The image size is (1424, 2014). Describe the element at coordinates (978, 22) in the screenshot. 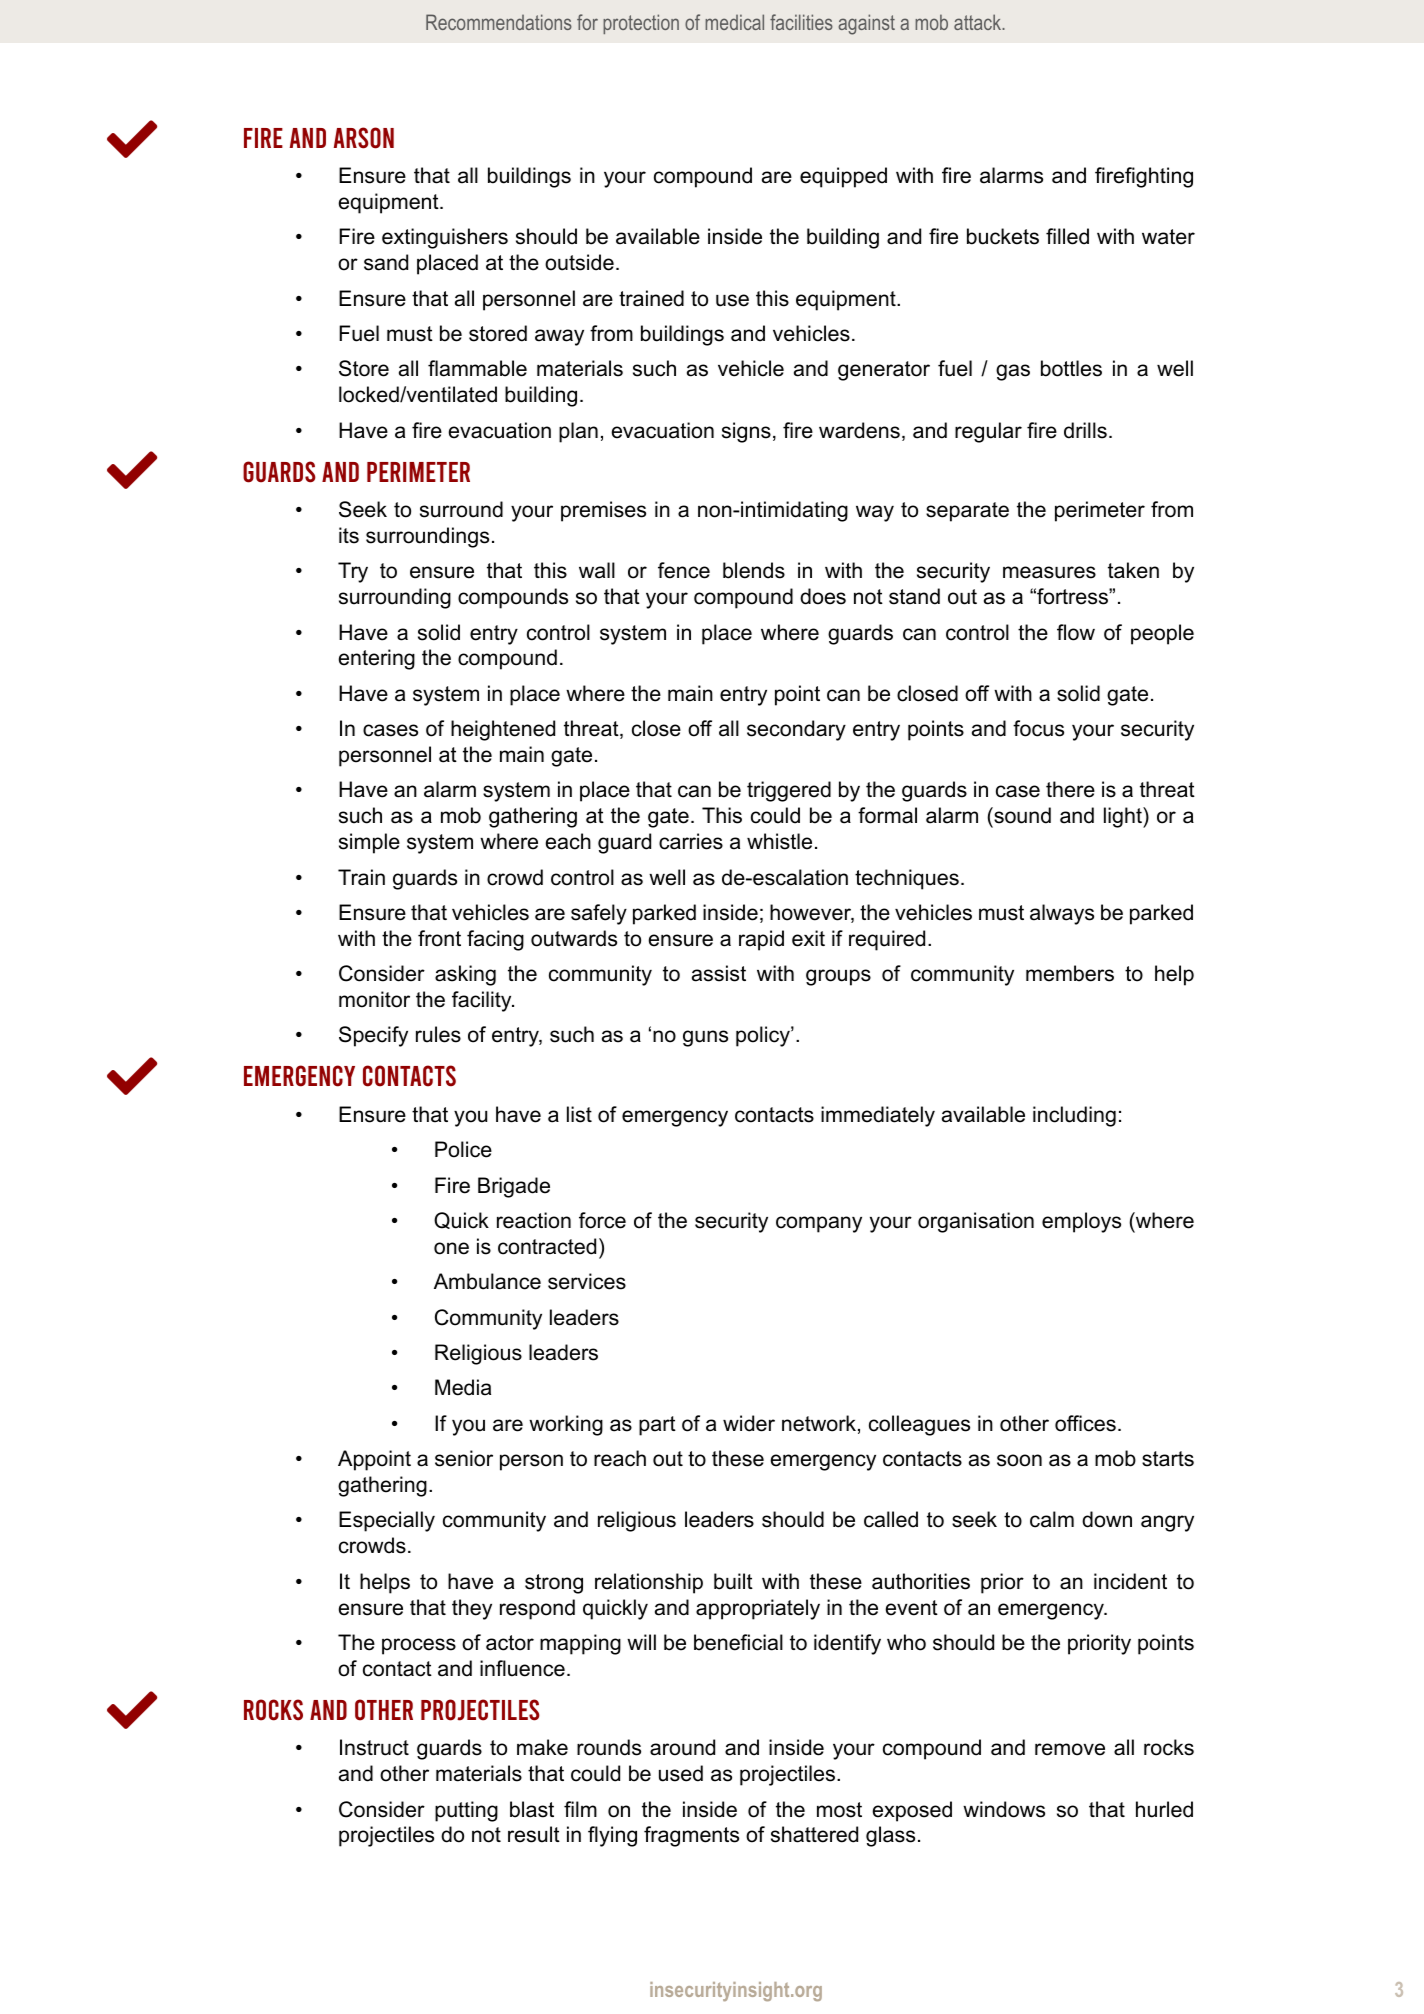

I see `attack` at that location.
